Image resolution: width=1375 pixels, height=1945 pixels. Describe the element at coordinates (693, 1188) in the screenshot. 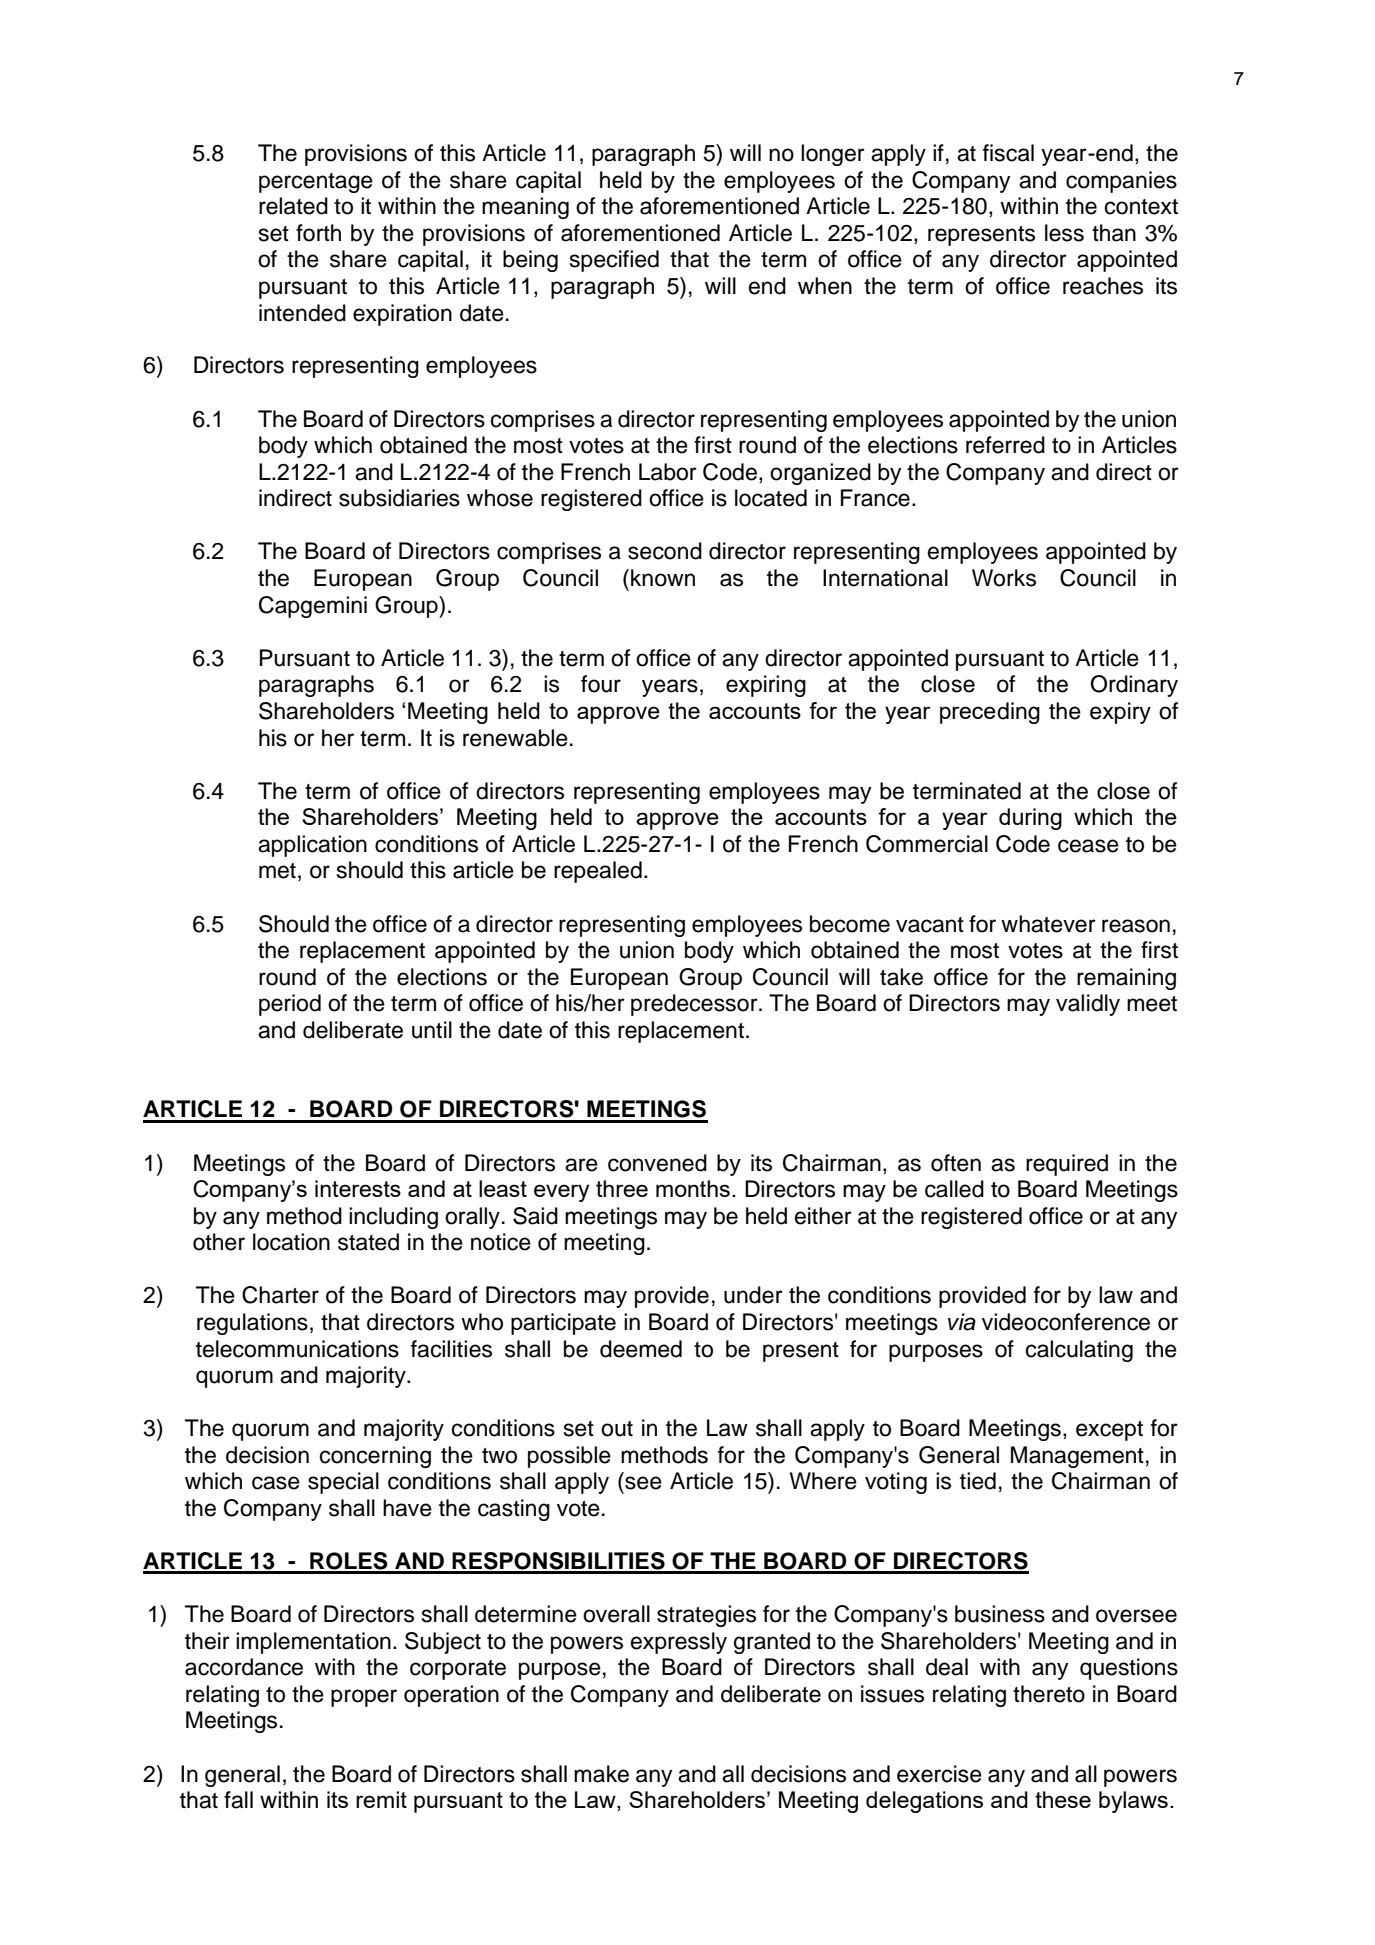

I see `months` at that location.
